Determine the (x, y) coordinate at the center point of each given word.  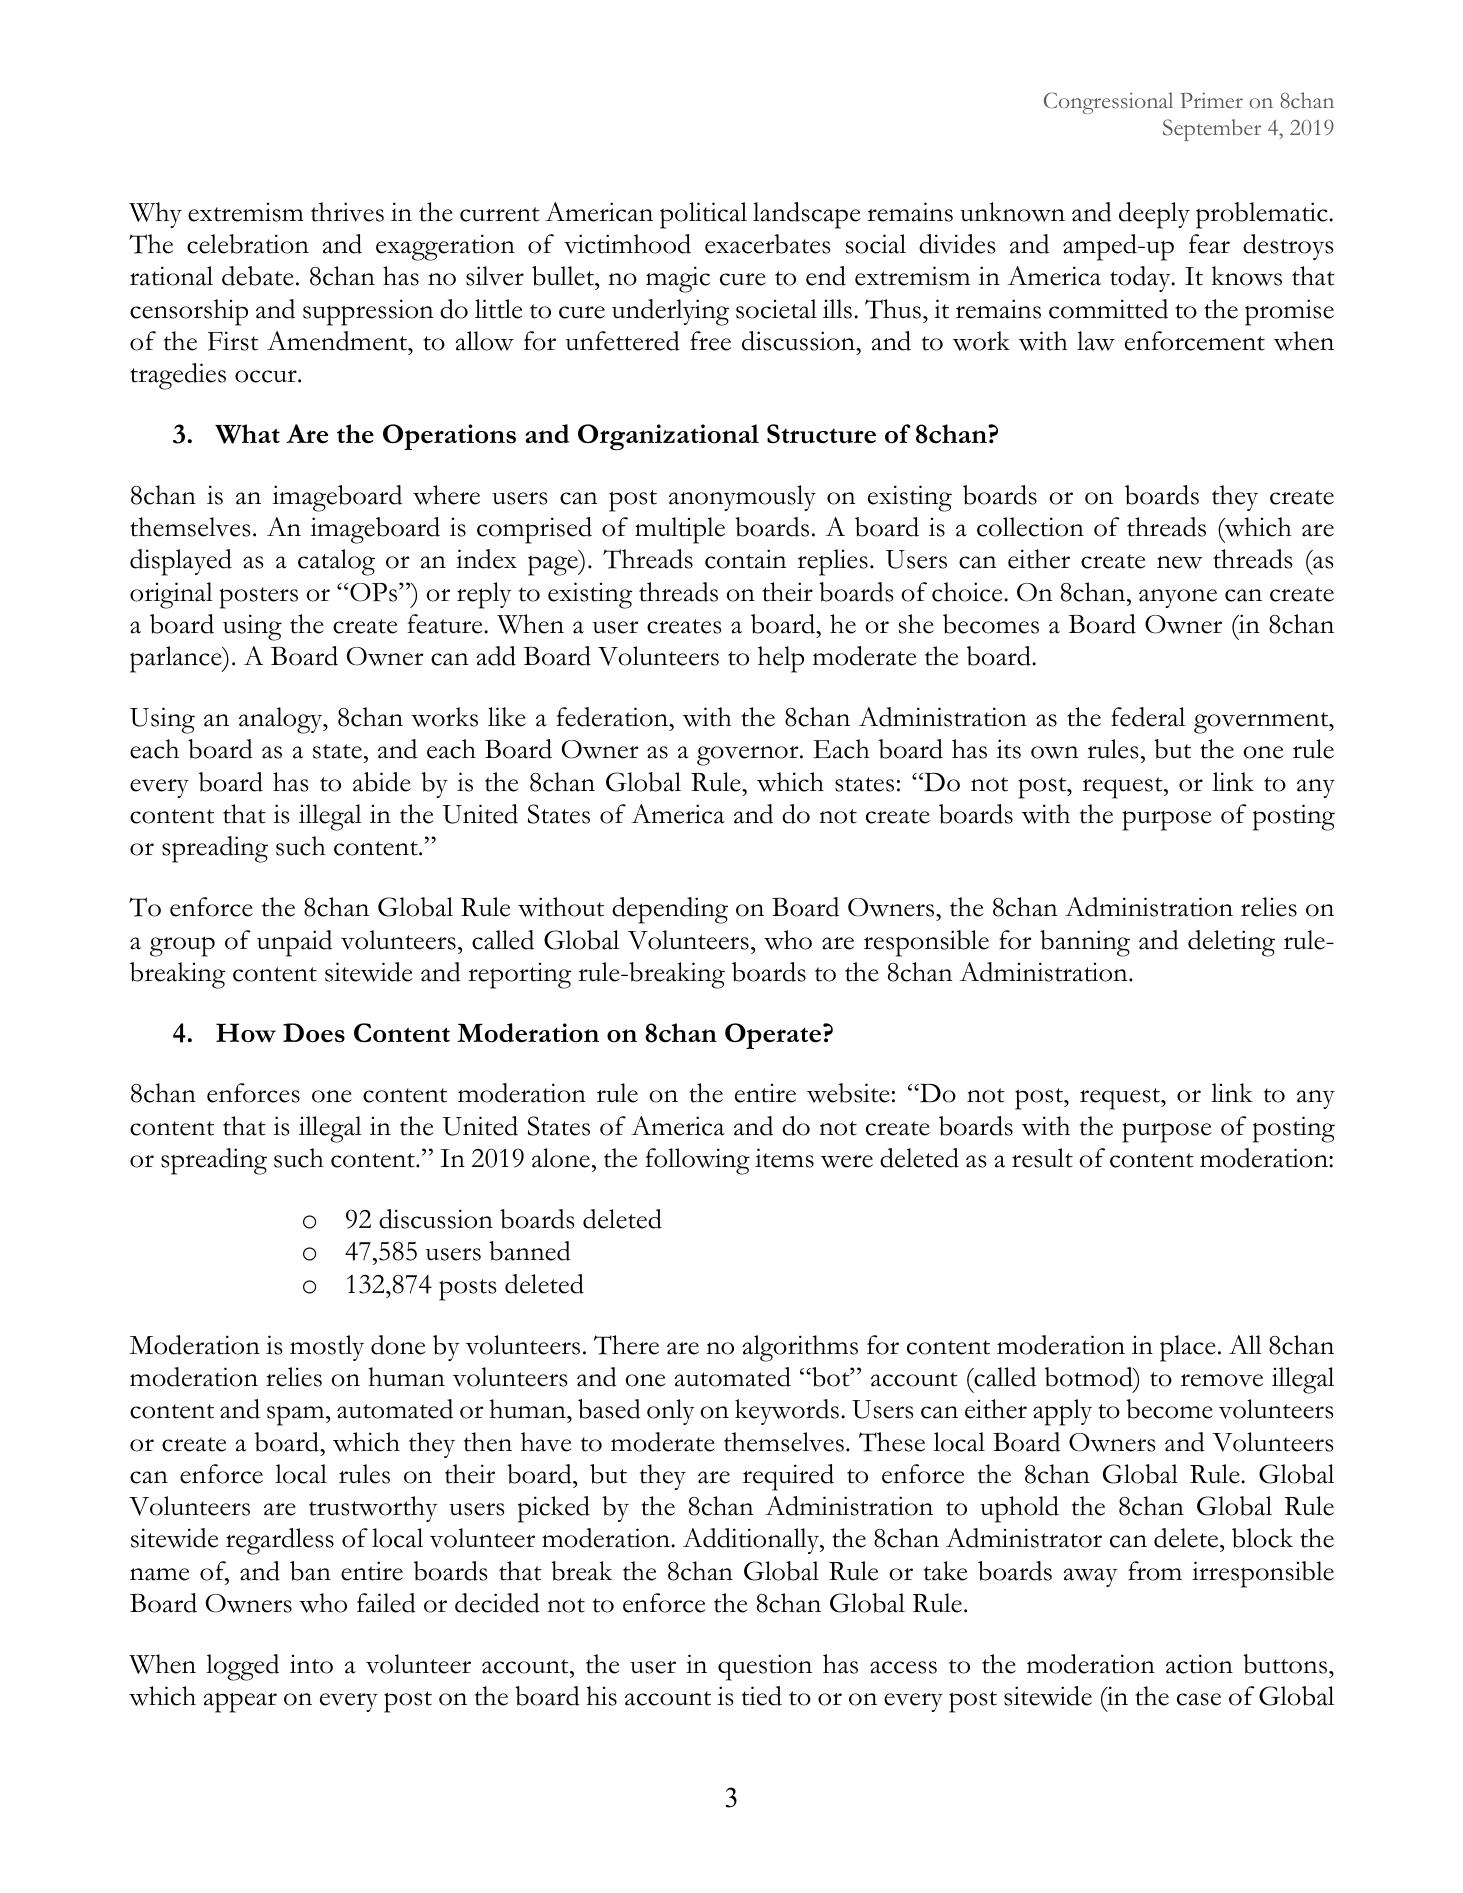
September (1212, 130)
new (1179, 562)
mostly (327, 1348)
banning (1085, 943)
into (311, 1664)
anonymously (742, 498)
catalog (336, 562)
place (1188, 1348)
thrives (347, 212)
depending (670, 910)
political (703, 215)
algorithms (800, 1348)
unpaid (294, 943)
